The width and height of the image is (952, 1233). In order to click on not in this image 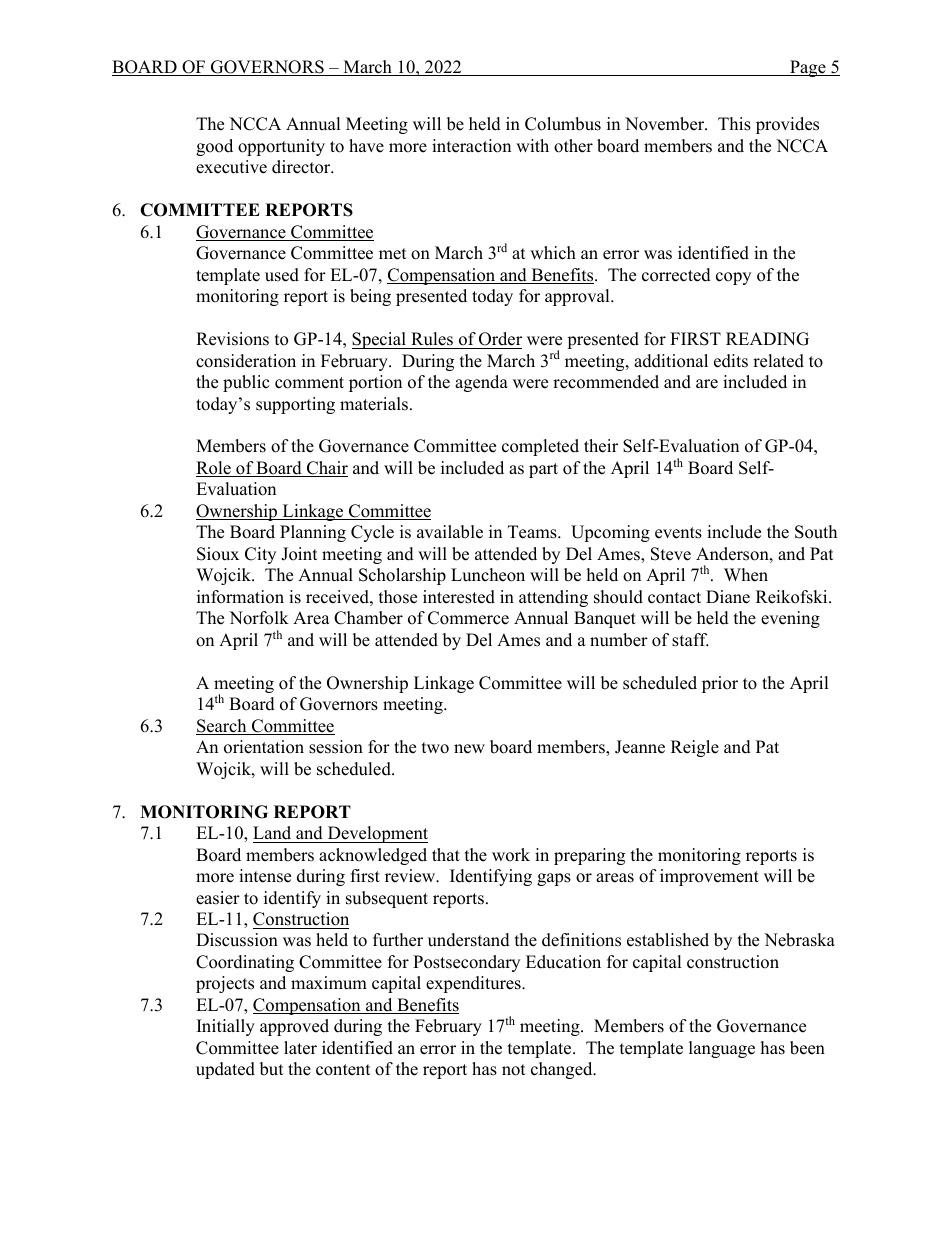, I will do `click(514, 1070)`.
